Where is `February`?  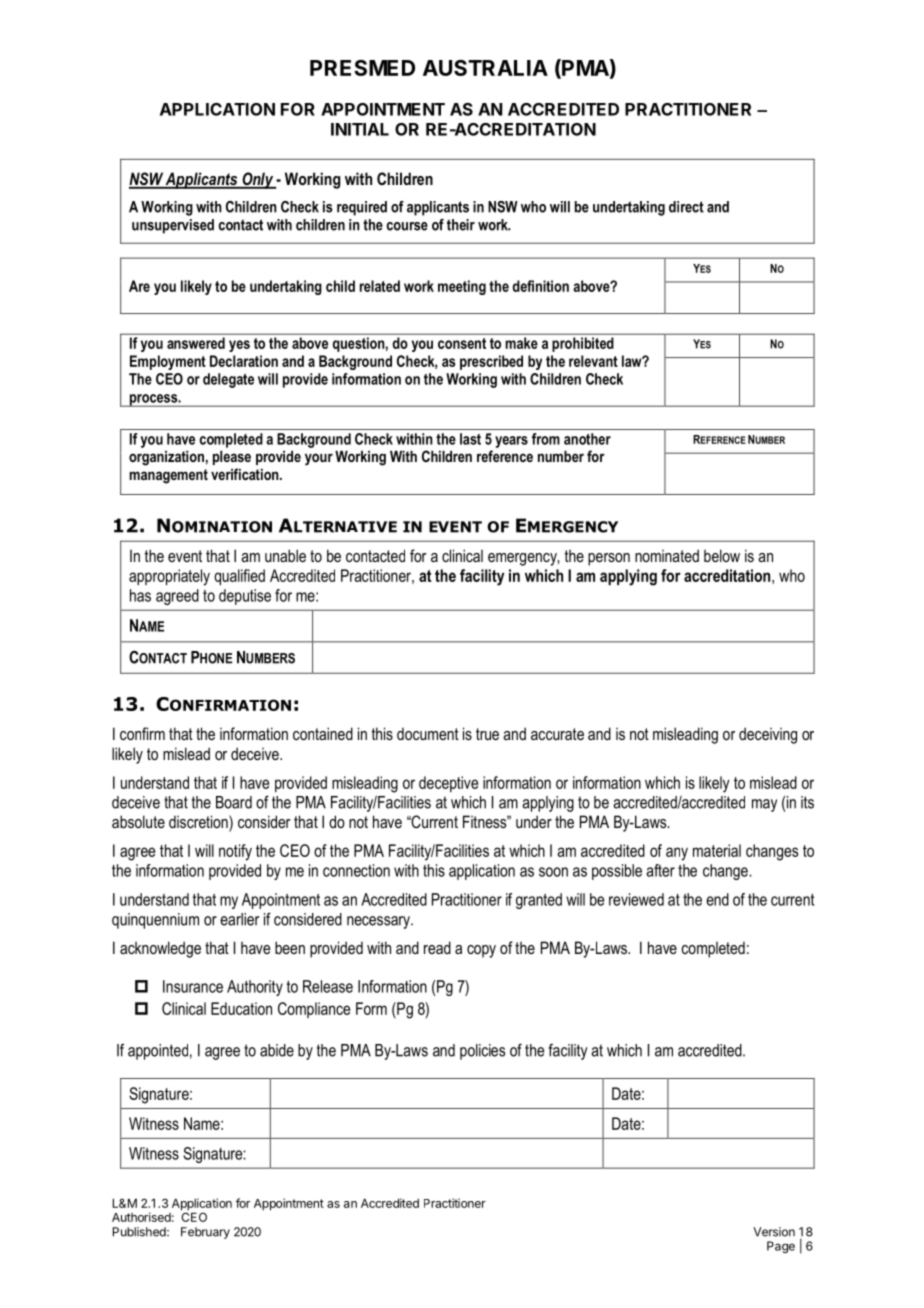
February is located at coordinates (205, 1233).
